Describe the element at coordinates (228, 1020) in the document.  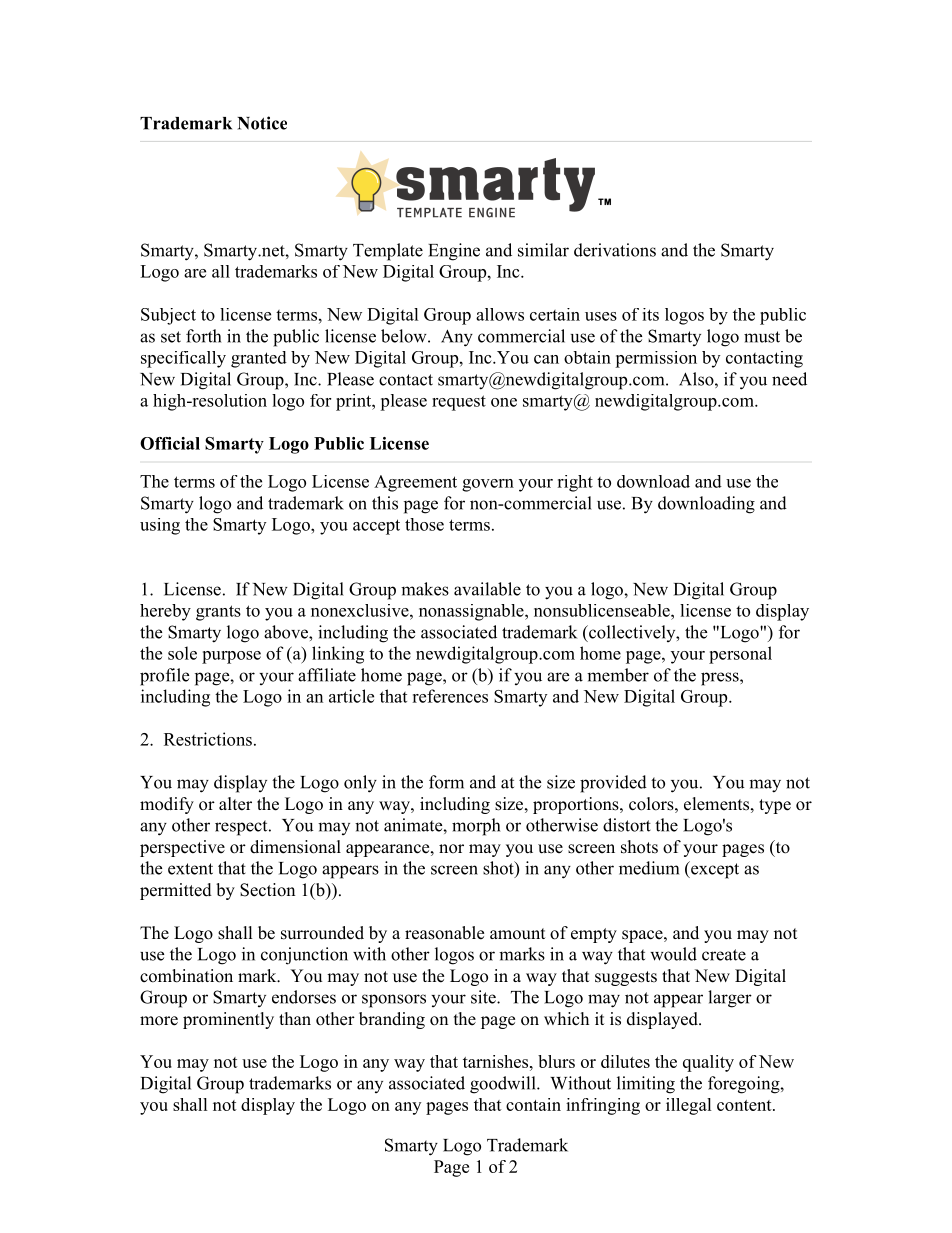
I see `prominently` at that location.
